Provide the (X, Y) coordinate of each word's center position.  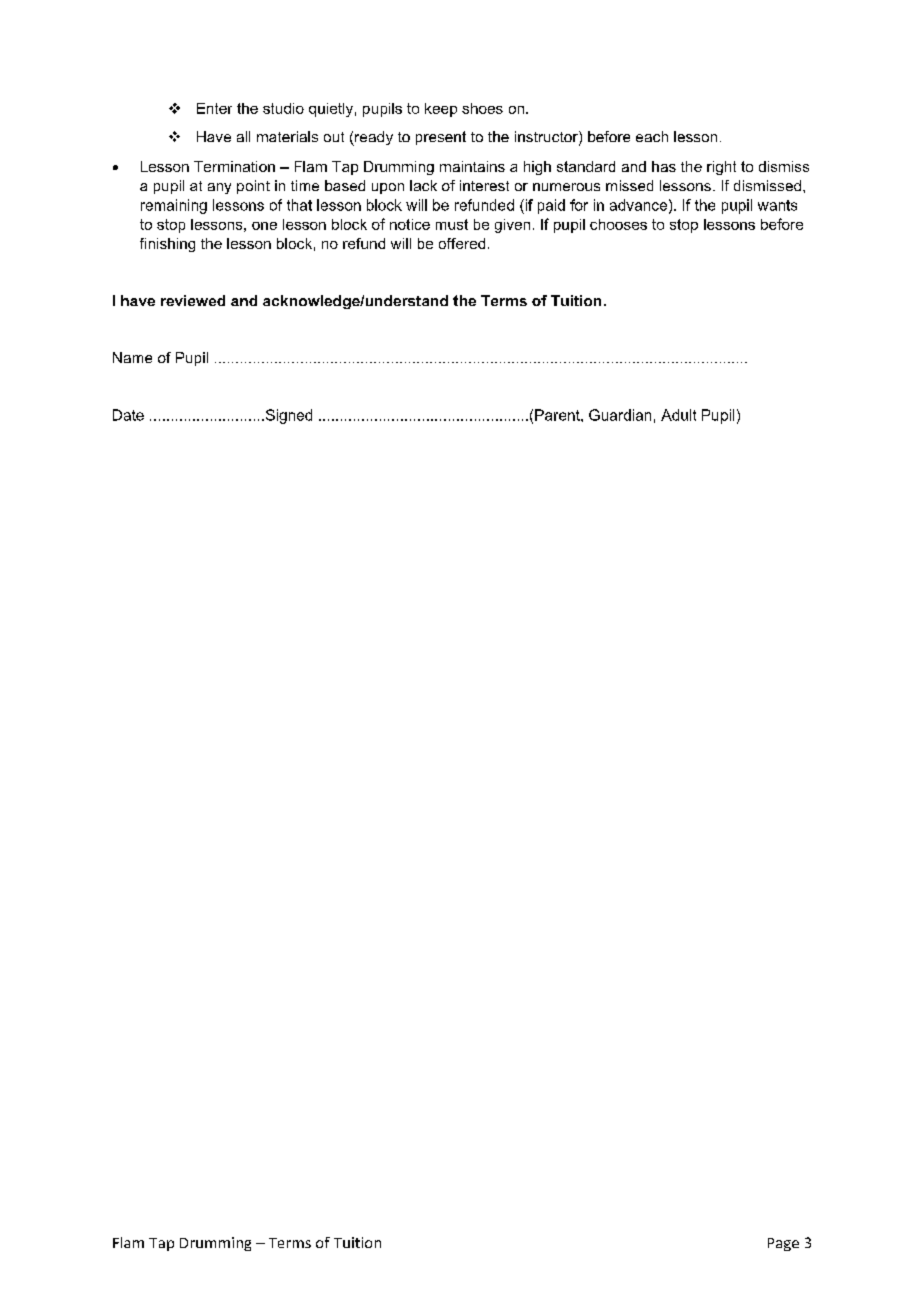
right (721, 168)
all (243, 136)
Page (783, 1244)
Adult (678, 415)
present (441, 138)
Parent (558, 415)
